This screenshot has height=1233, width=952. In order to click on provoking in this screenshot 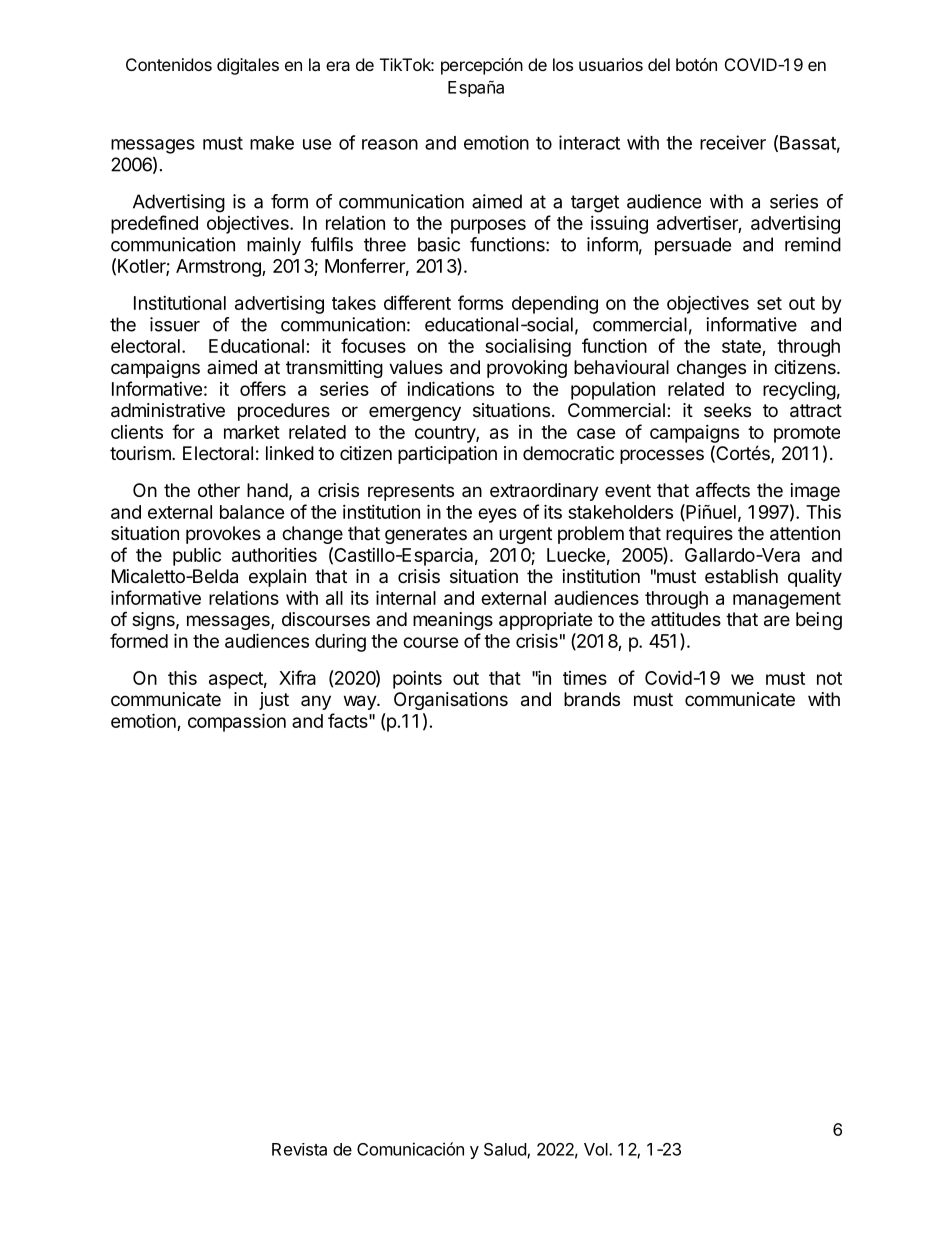, I will do `click(527, 369)`.
